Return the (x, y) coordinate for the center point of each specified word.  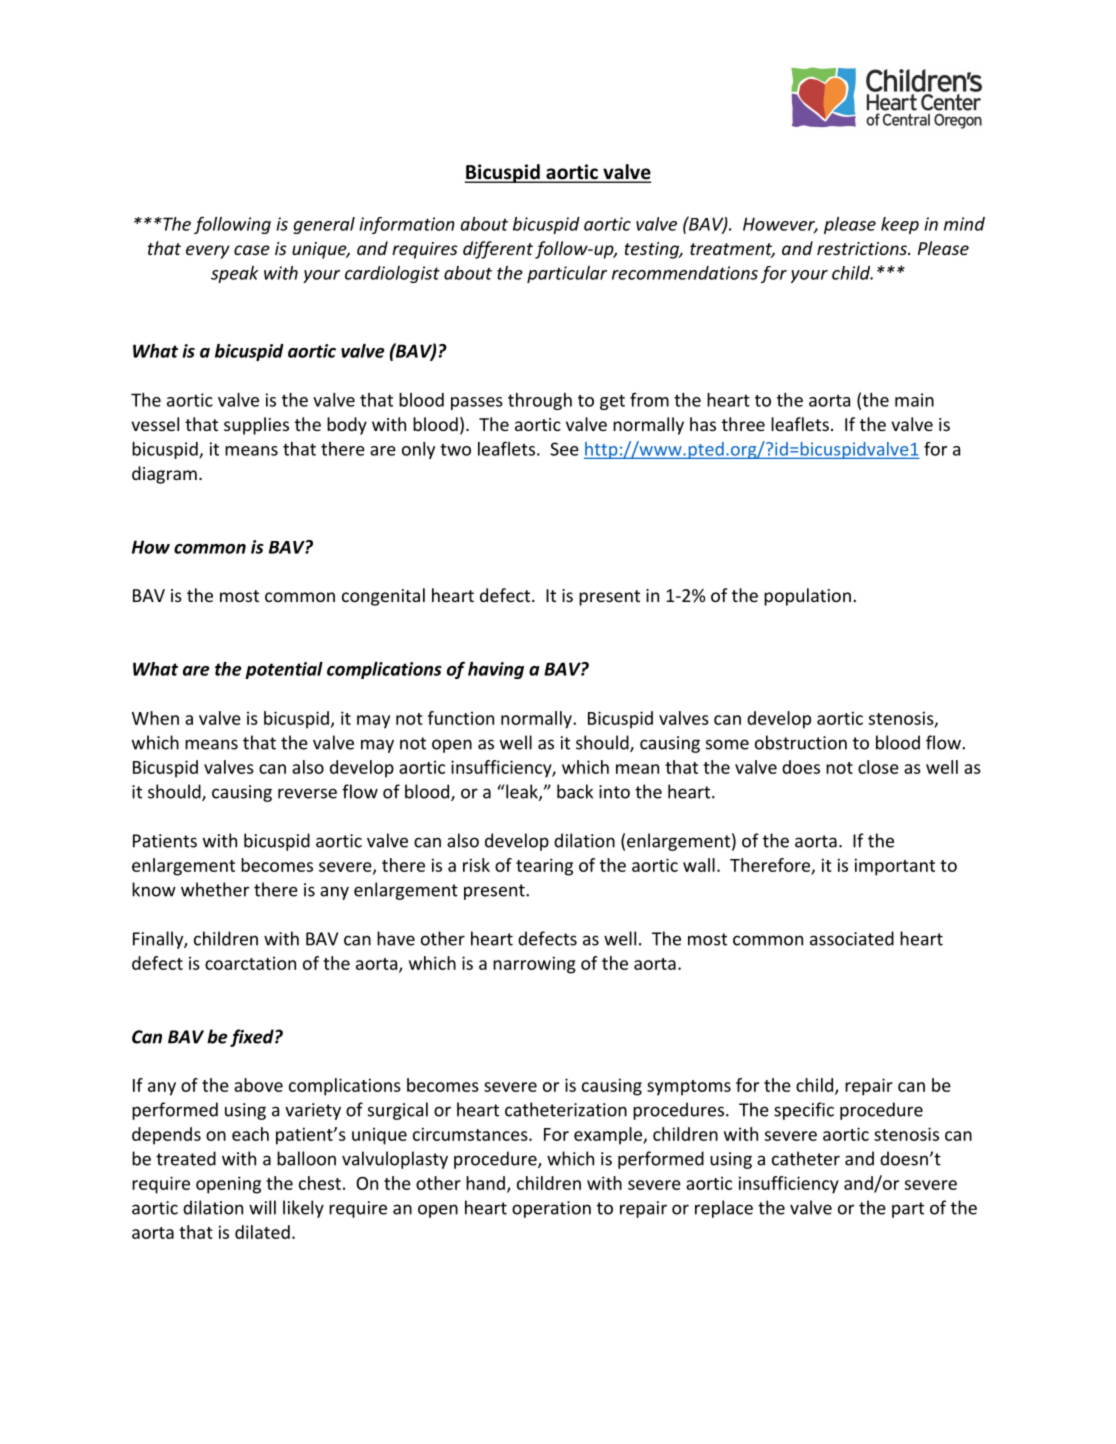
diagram (164, 475)
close (878, 767)
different (498, 250)
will (262, 1207)
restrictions (863, 248)
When (155, 718)
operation (551, 1209)
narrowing (534, 965)
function (461, 718)
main (914, 400)
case (252, 250)
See (564, 449)
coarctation (250, 963)
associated (852, 938)
